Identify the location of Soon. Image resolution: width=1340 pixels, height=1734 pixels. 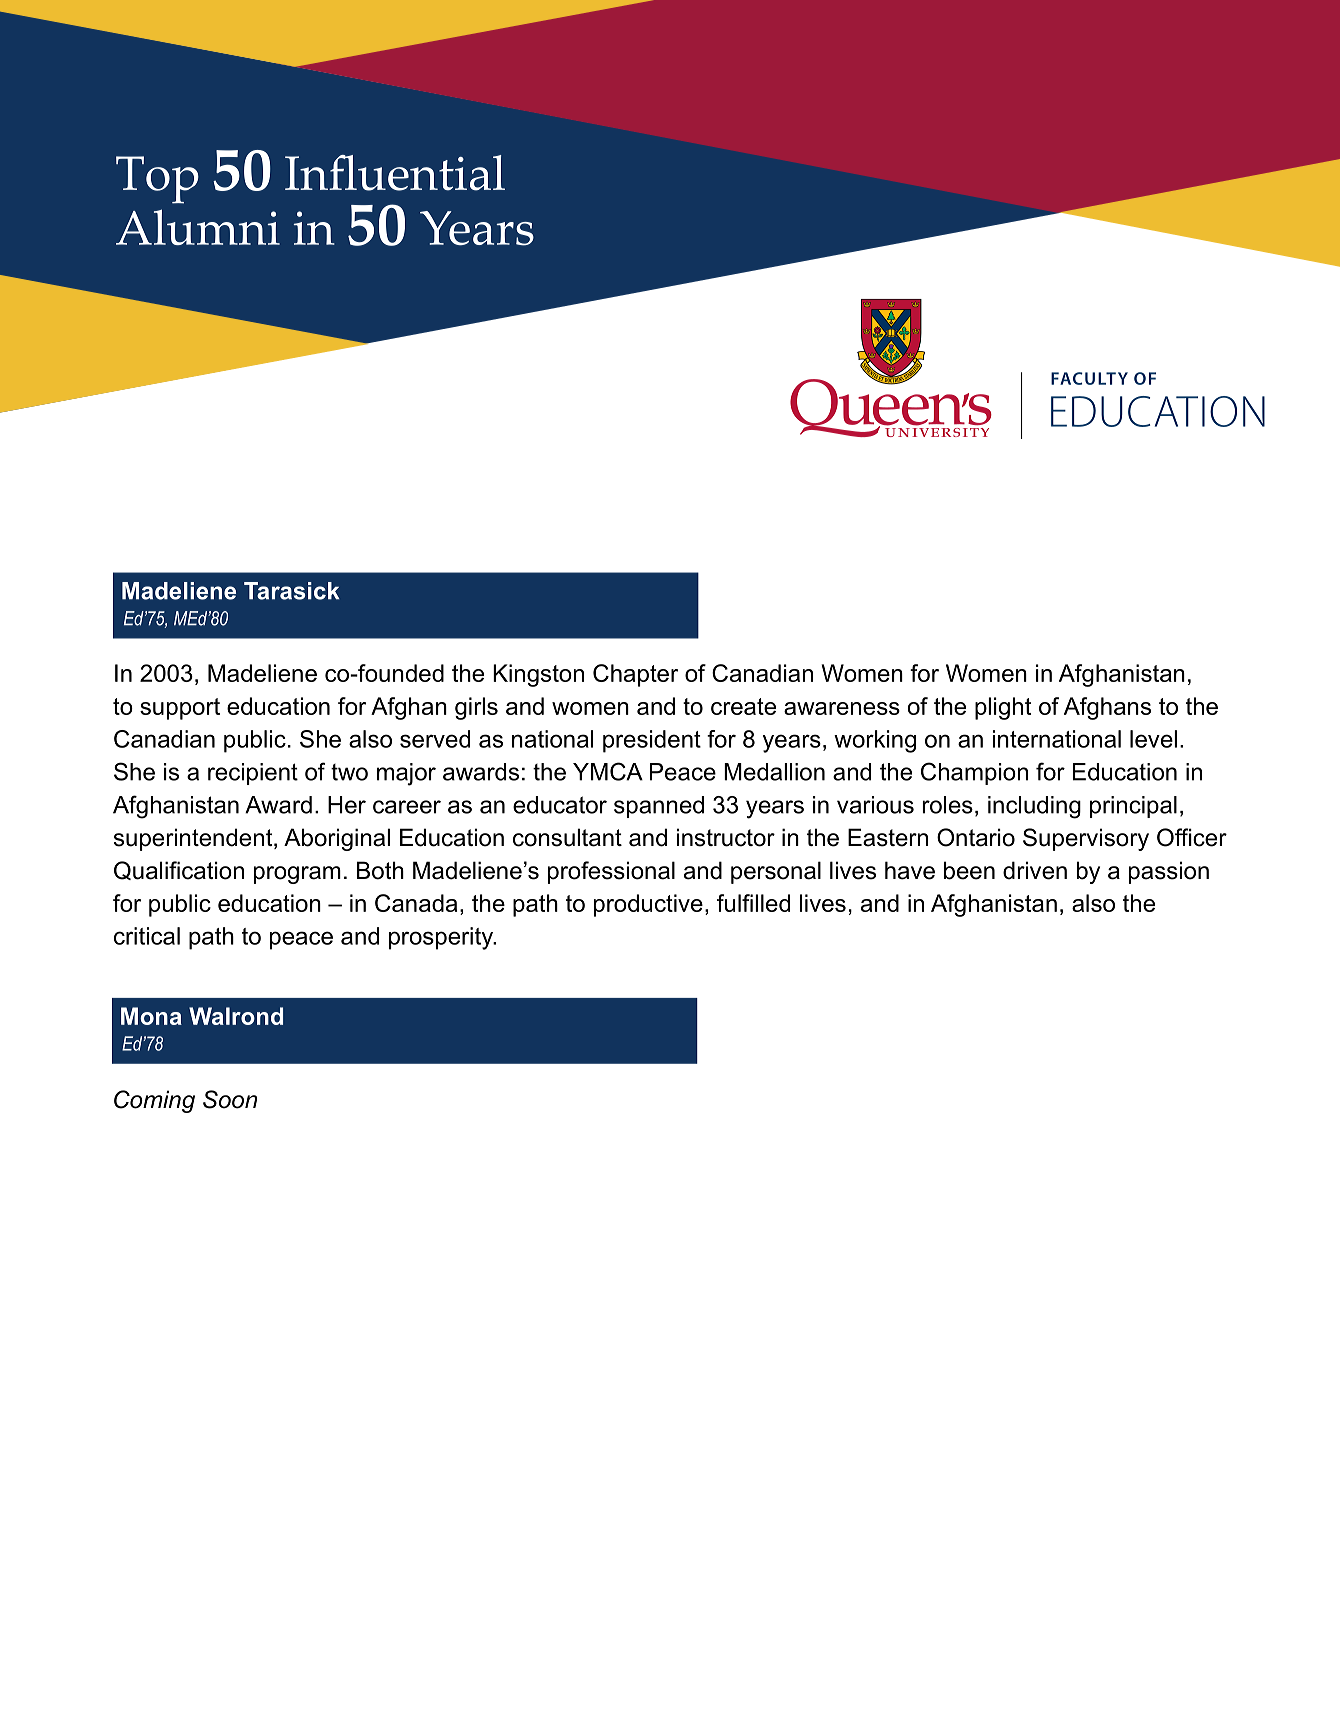
(230, 1099).
